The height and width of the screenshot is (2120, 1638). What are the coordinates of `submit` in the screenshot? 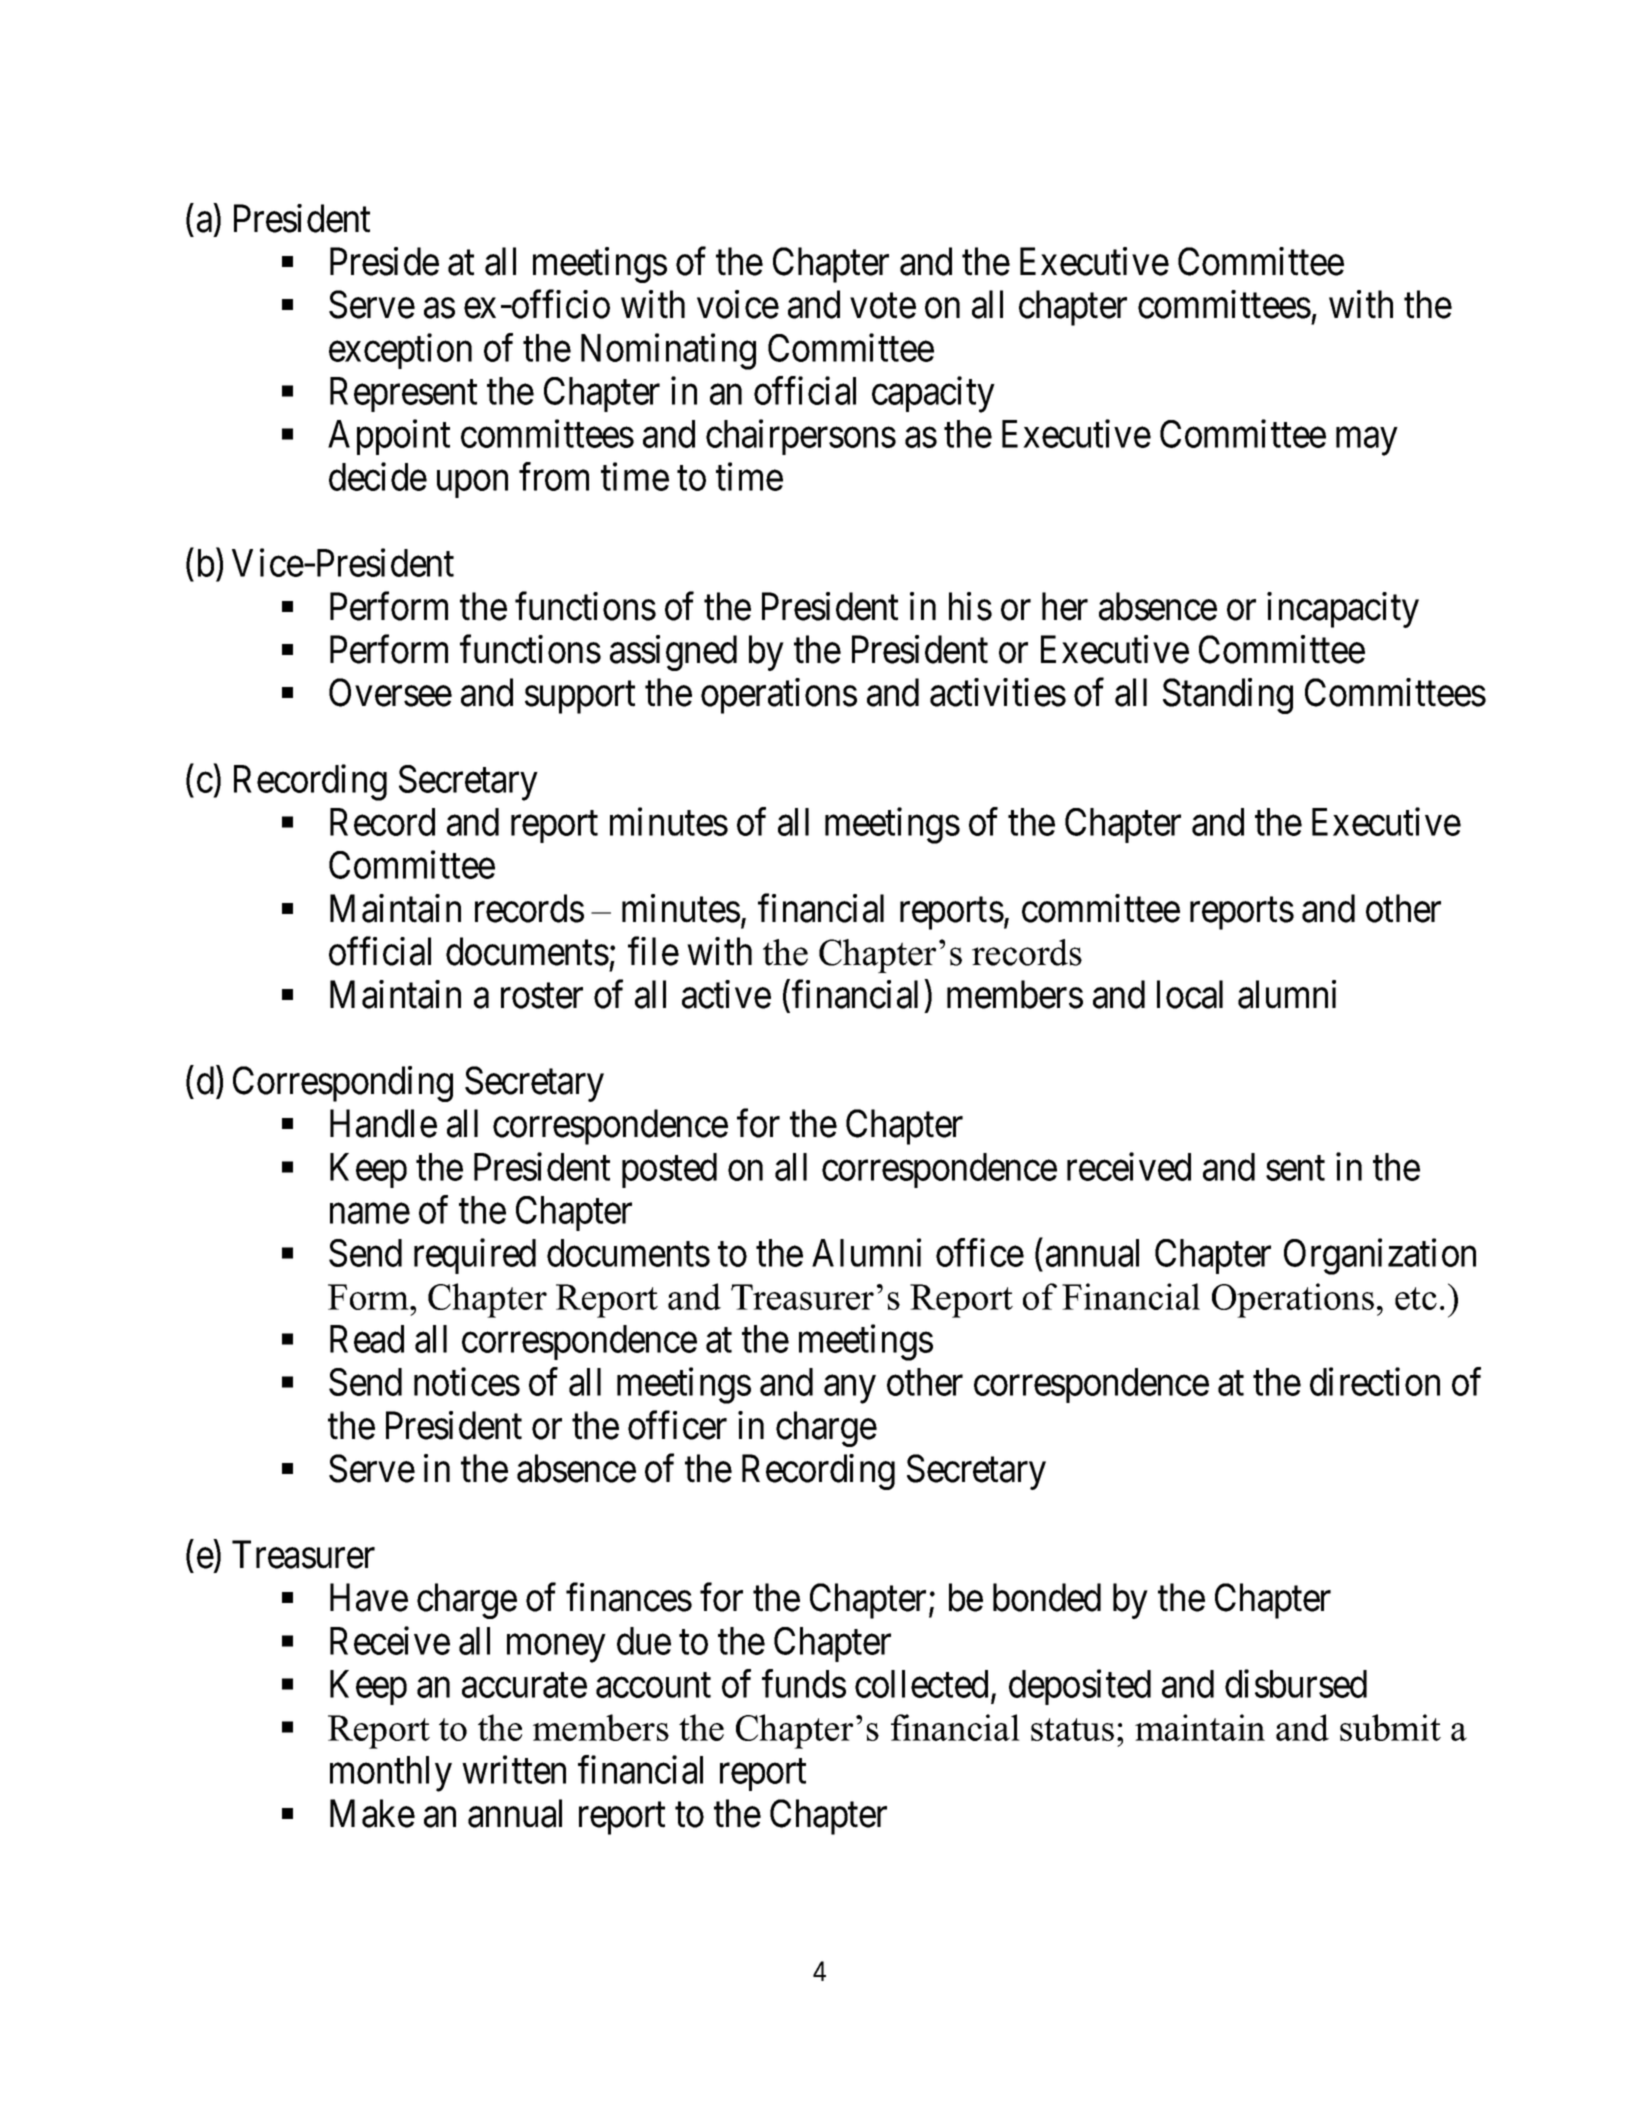 It's located at (1390, 1727).
